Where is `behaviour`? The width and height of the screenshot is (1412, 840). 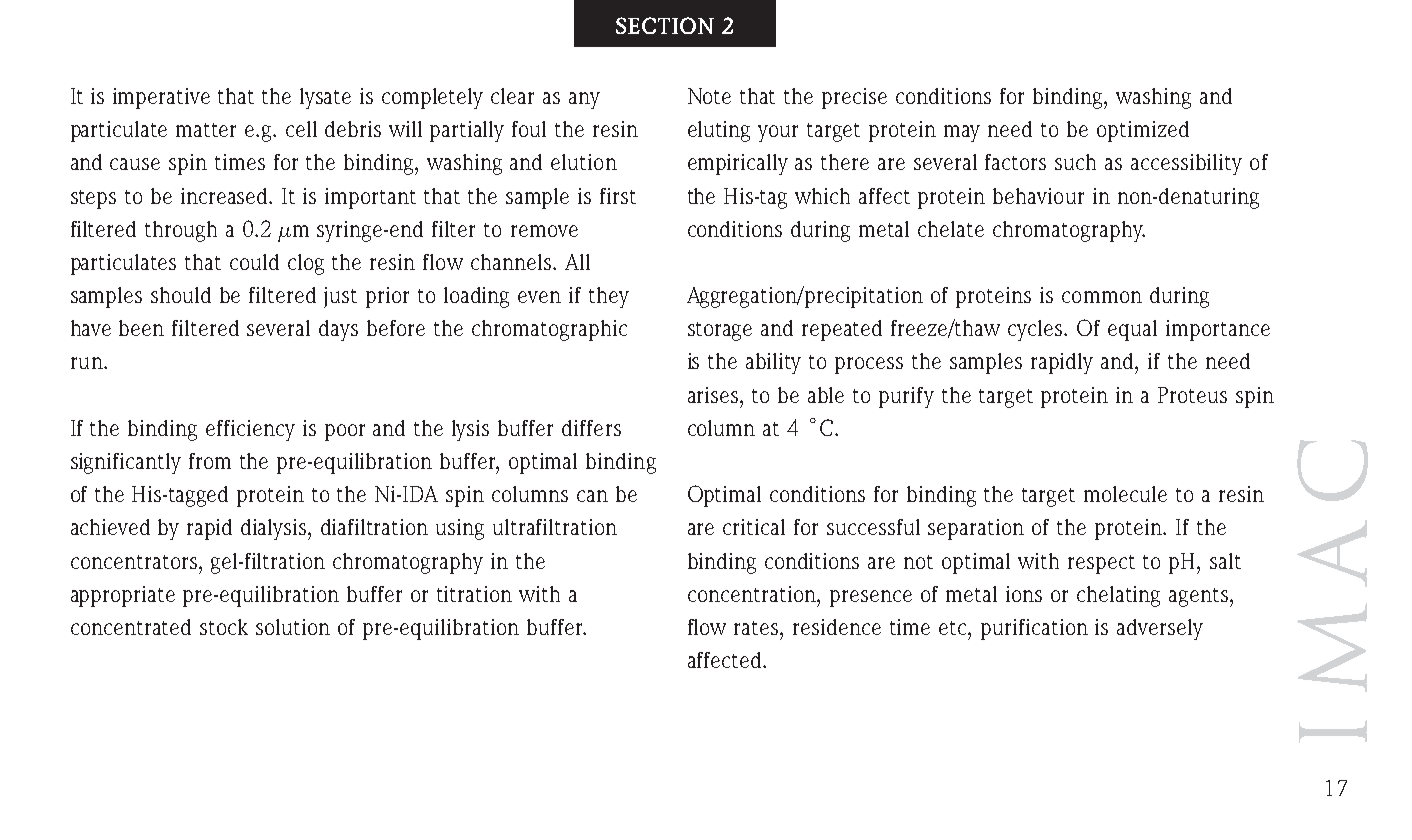 behaviour is located at coordinates (1038, 196).
